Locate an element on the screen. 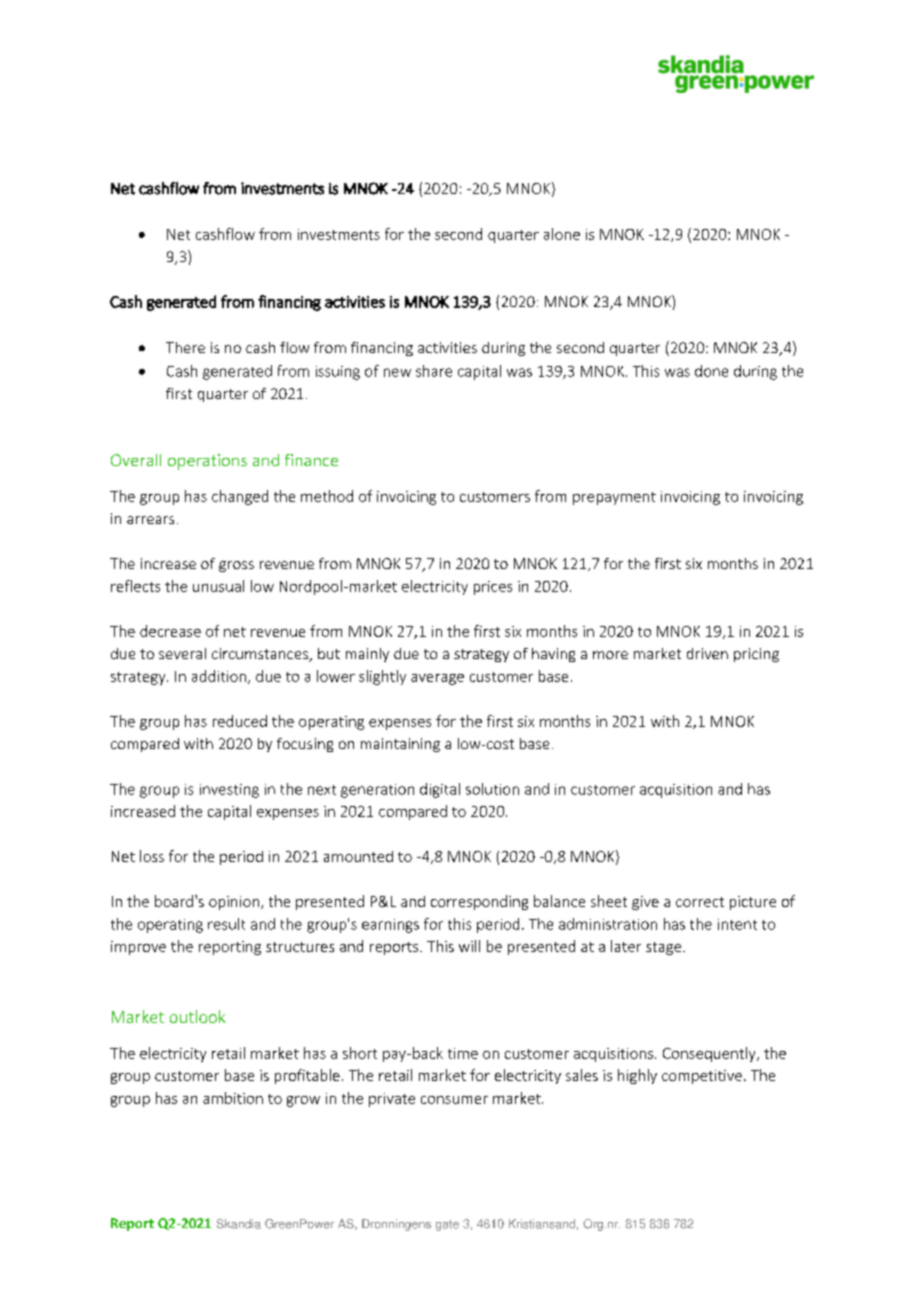 Image resolution: width=924 pixels, height=1308 pixels. ambition is located at coordinates (233, 1098).
